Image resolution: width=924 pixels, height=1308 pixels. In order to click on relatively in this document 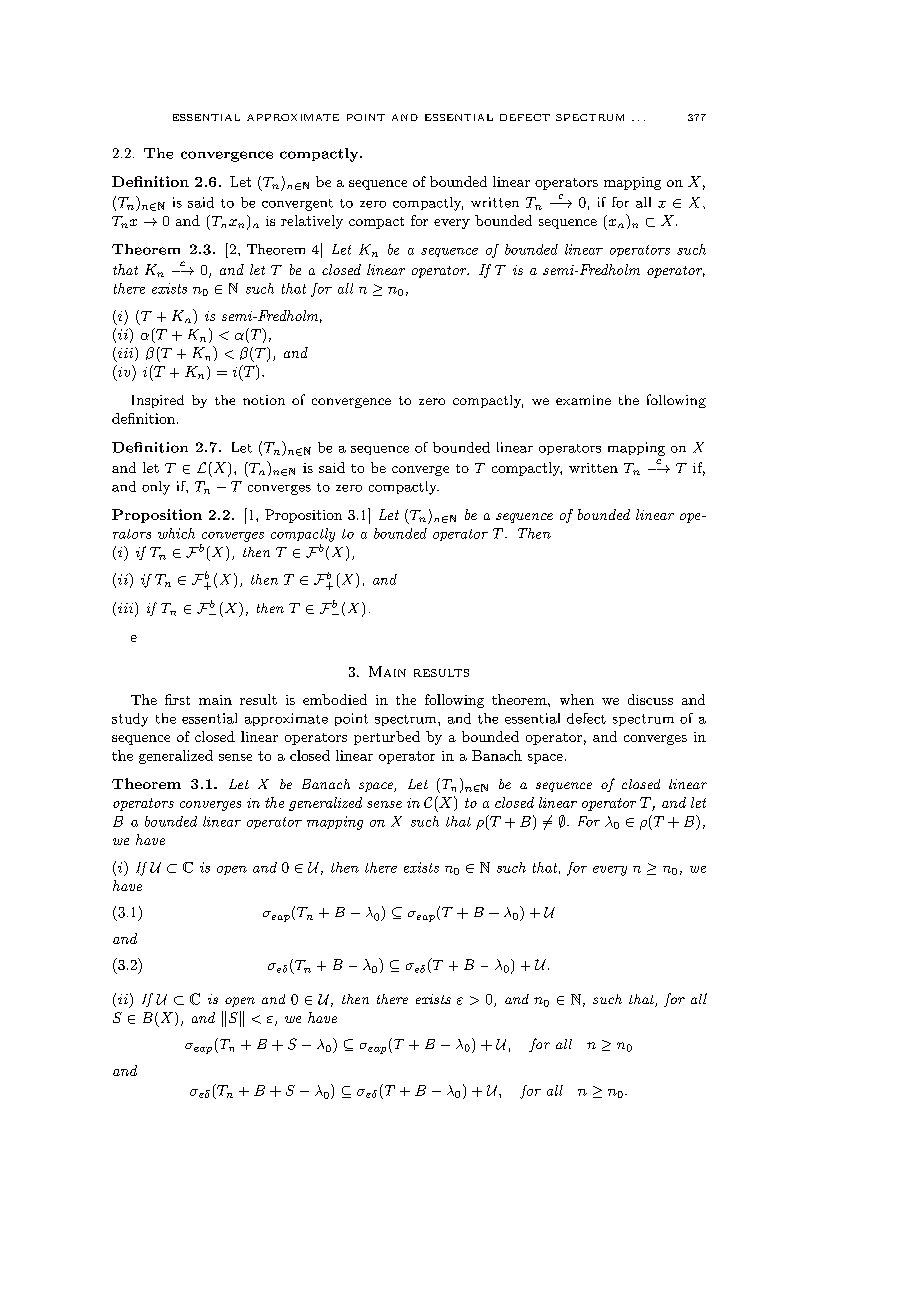, I will do `click(312, 222)`.
